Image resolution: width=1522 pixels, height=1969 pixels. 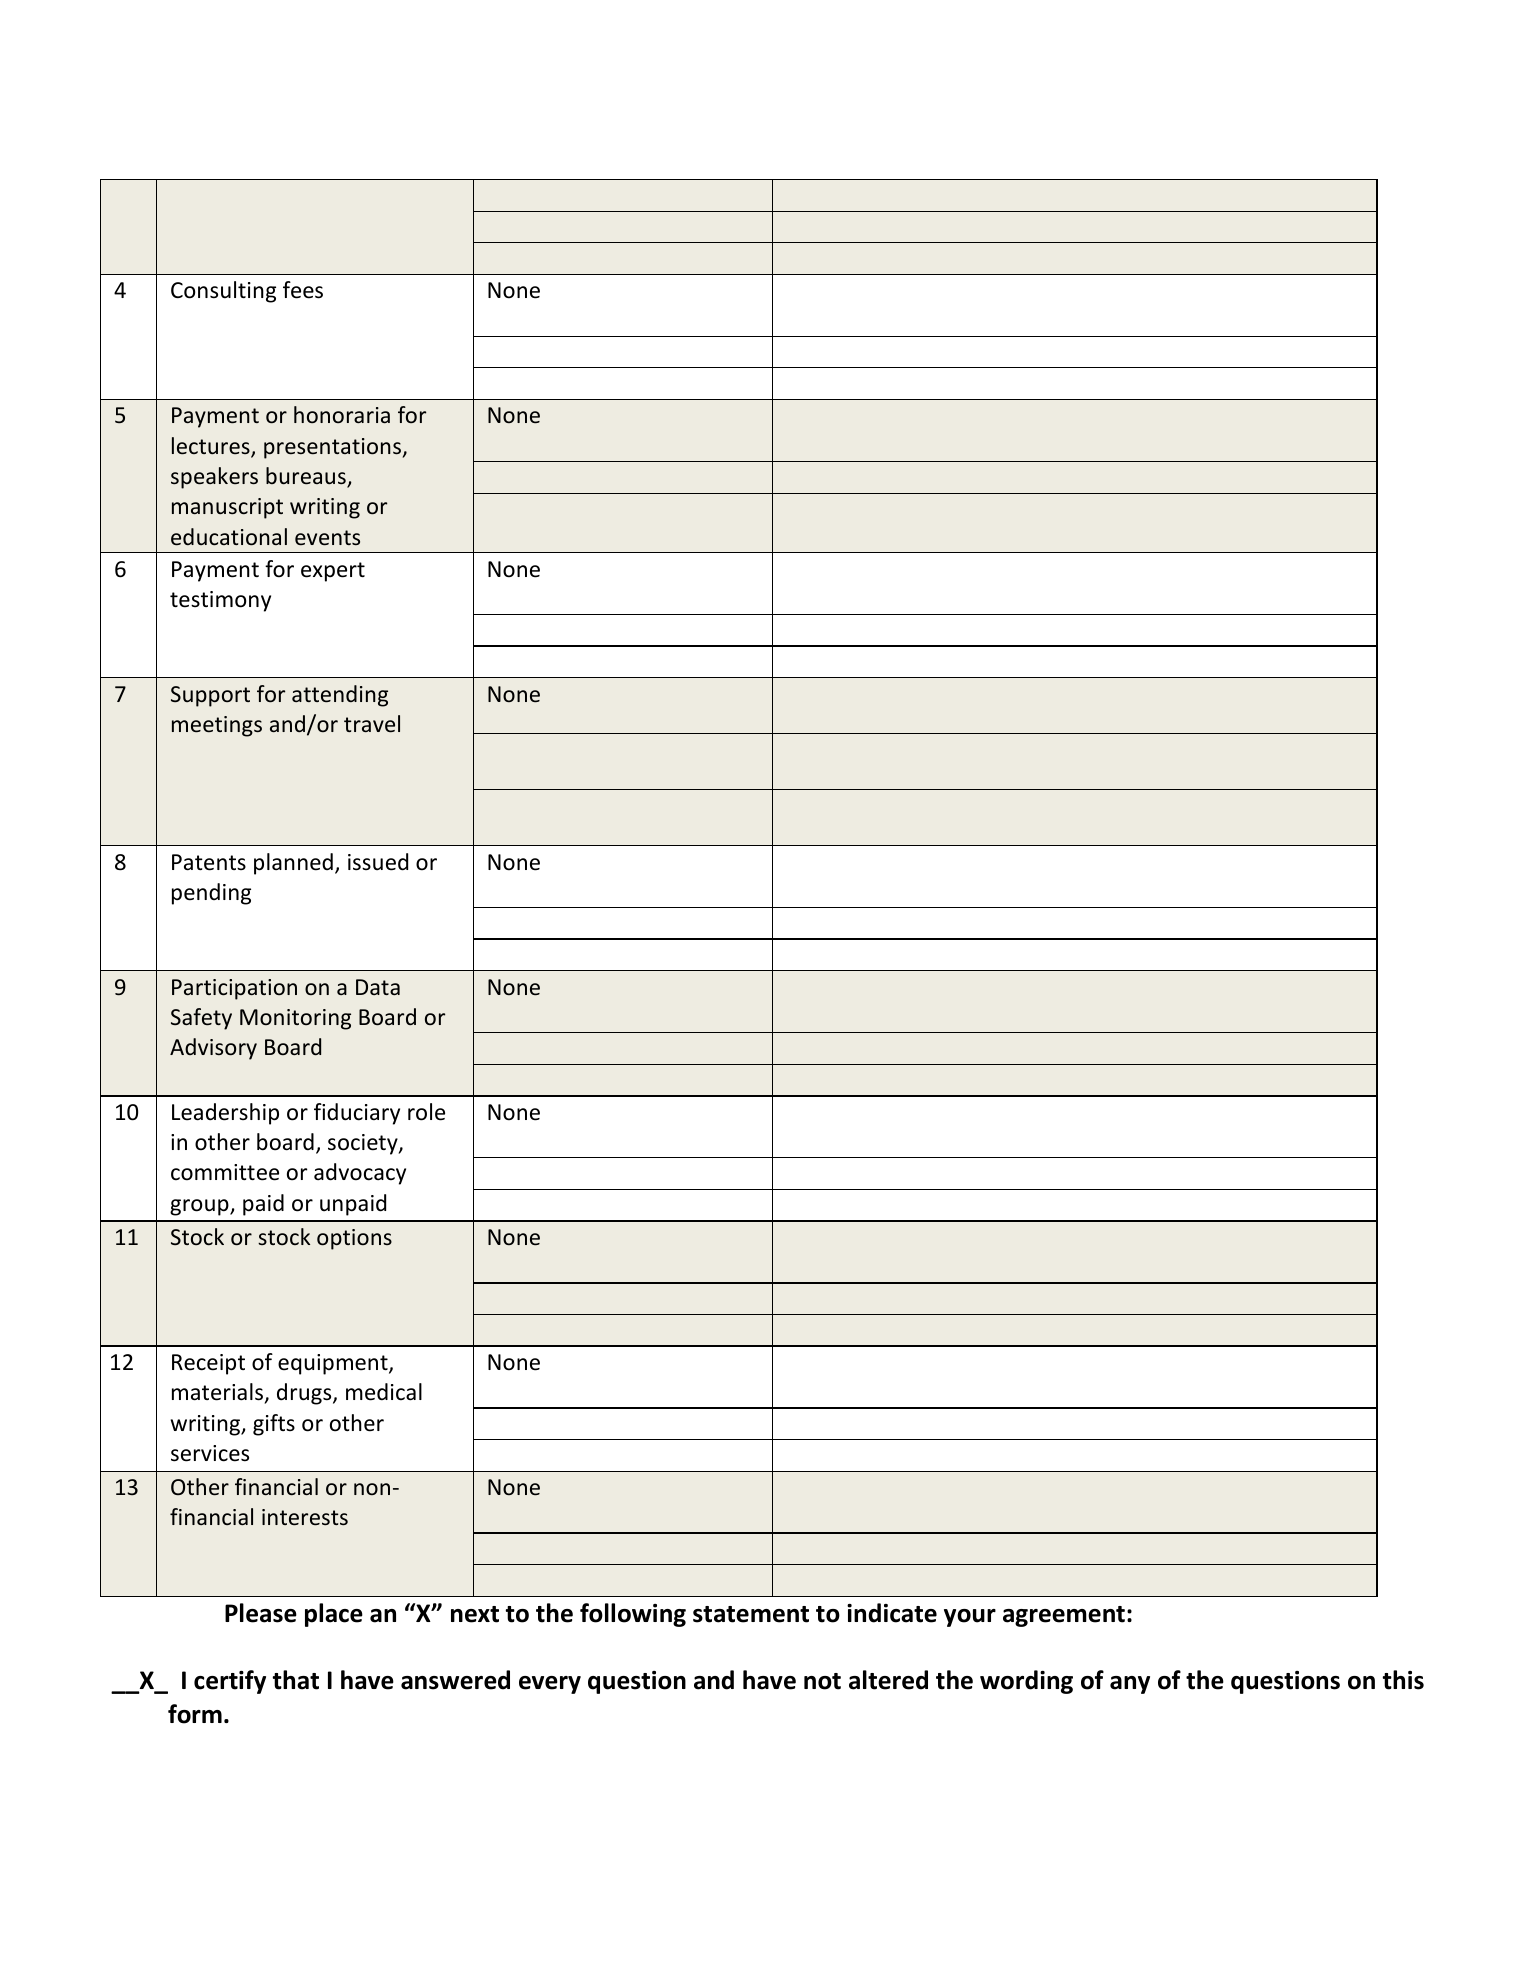 What do you see at coordinates (333, 448) in the page?
I see `presentations` at bounding box center [333, 448].
